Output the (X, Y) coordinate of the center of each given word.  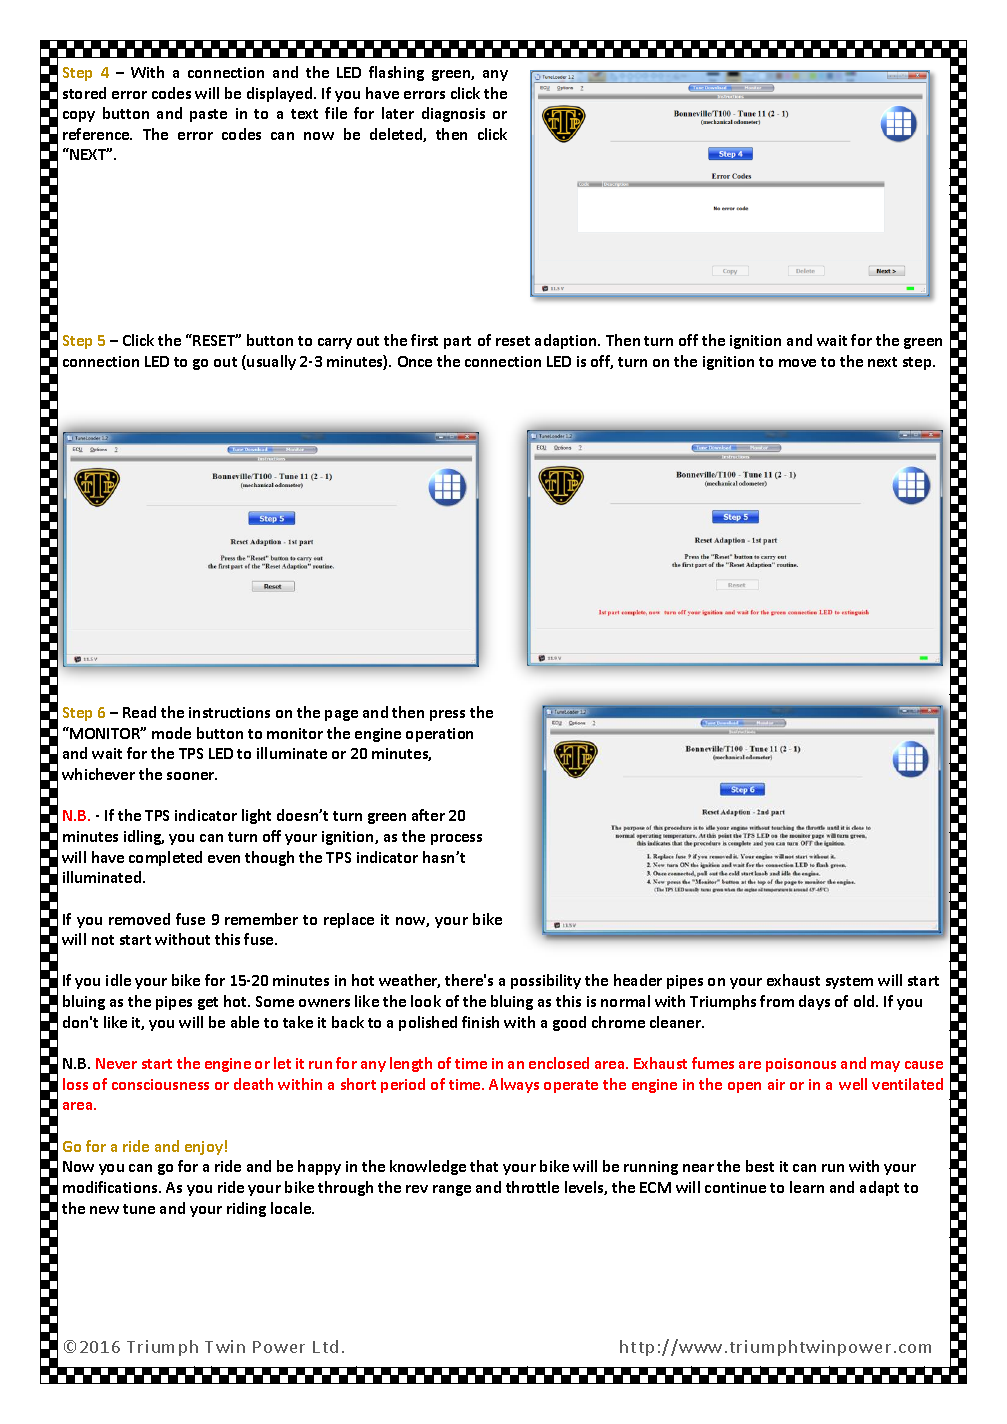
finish (480, 1022)
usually (271, 362)
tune (139, 1209)
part (457, 342)
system (849, 982)
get (208, 1003)
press (447, 715)
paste (208, 115)
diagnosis (453, 114)
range (452, 1190)
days (814, 1002)
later (398, 113)
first (424, 340)
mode (171, 733)
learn (807, 1187)
